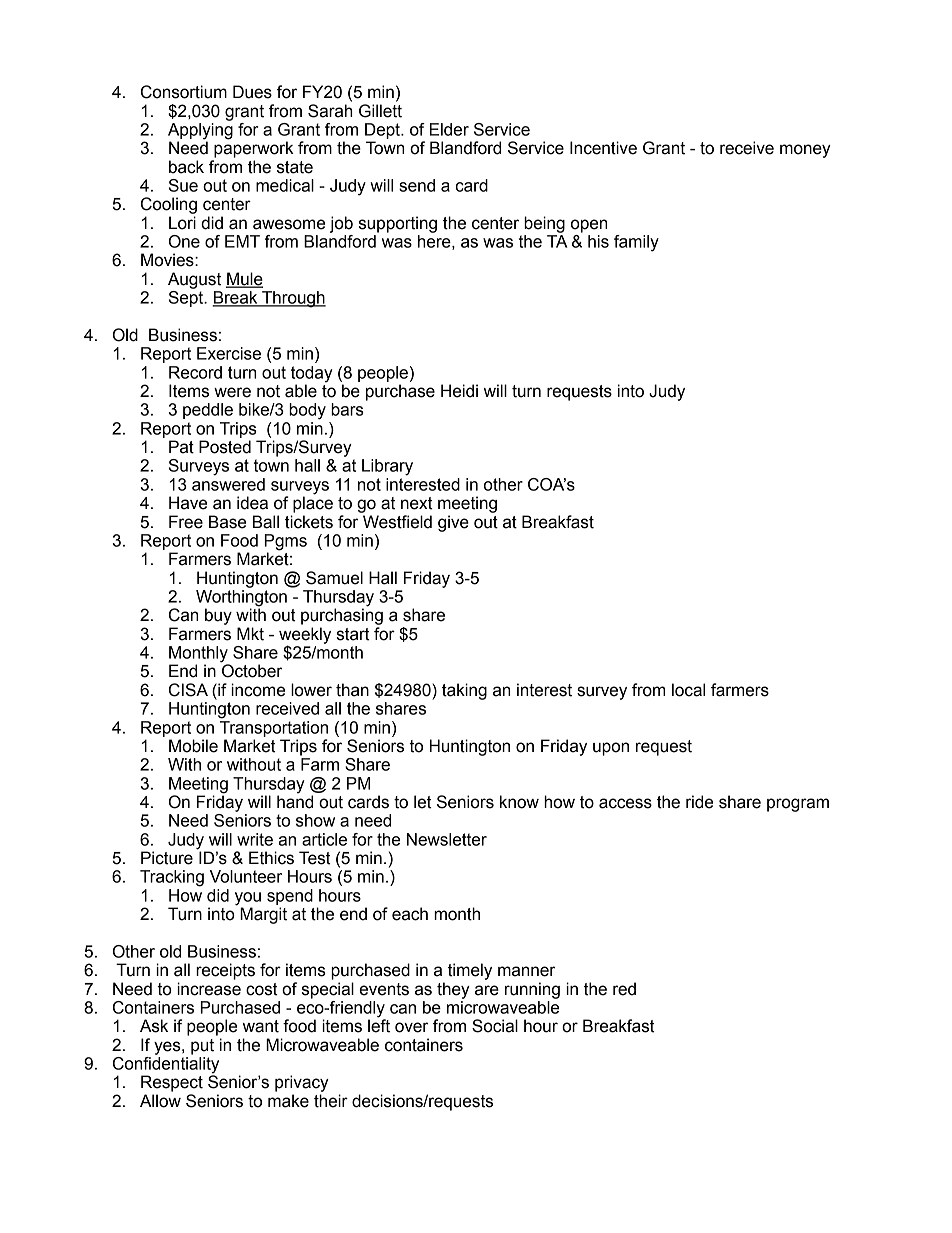  Describe the element at coordinates (241, 599) in the screenshot. I see `Worthington` at that location.
